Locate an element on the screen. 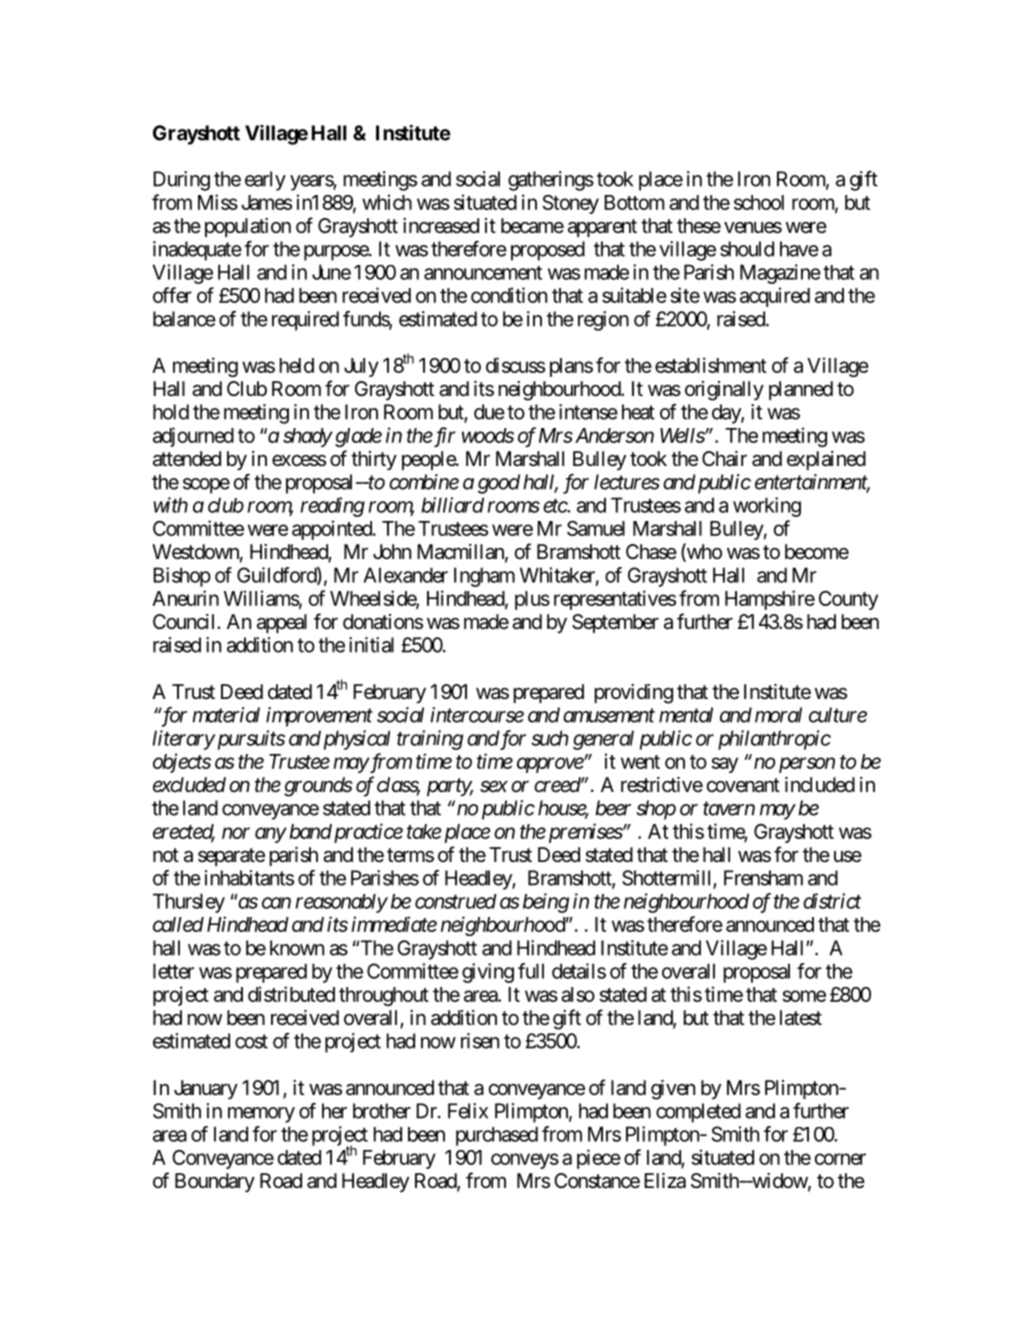 Image resolution: width=1033 pixels, height=1337 pixels. Boundary is located at coordinates (215, 1182).
